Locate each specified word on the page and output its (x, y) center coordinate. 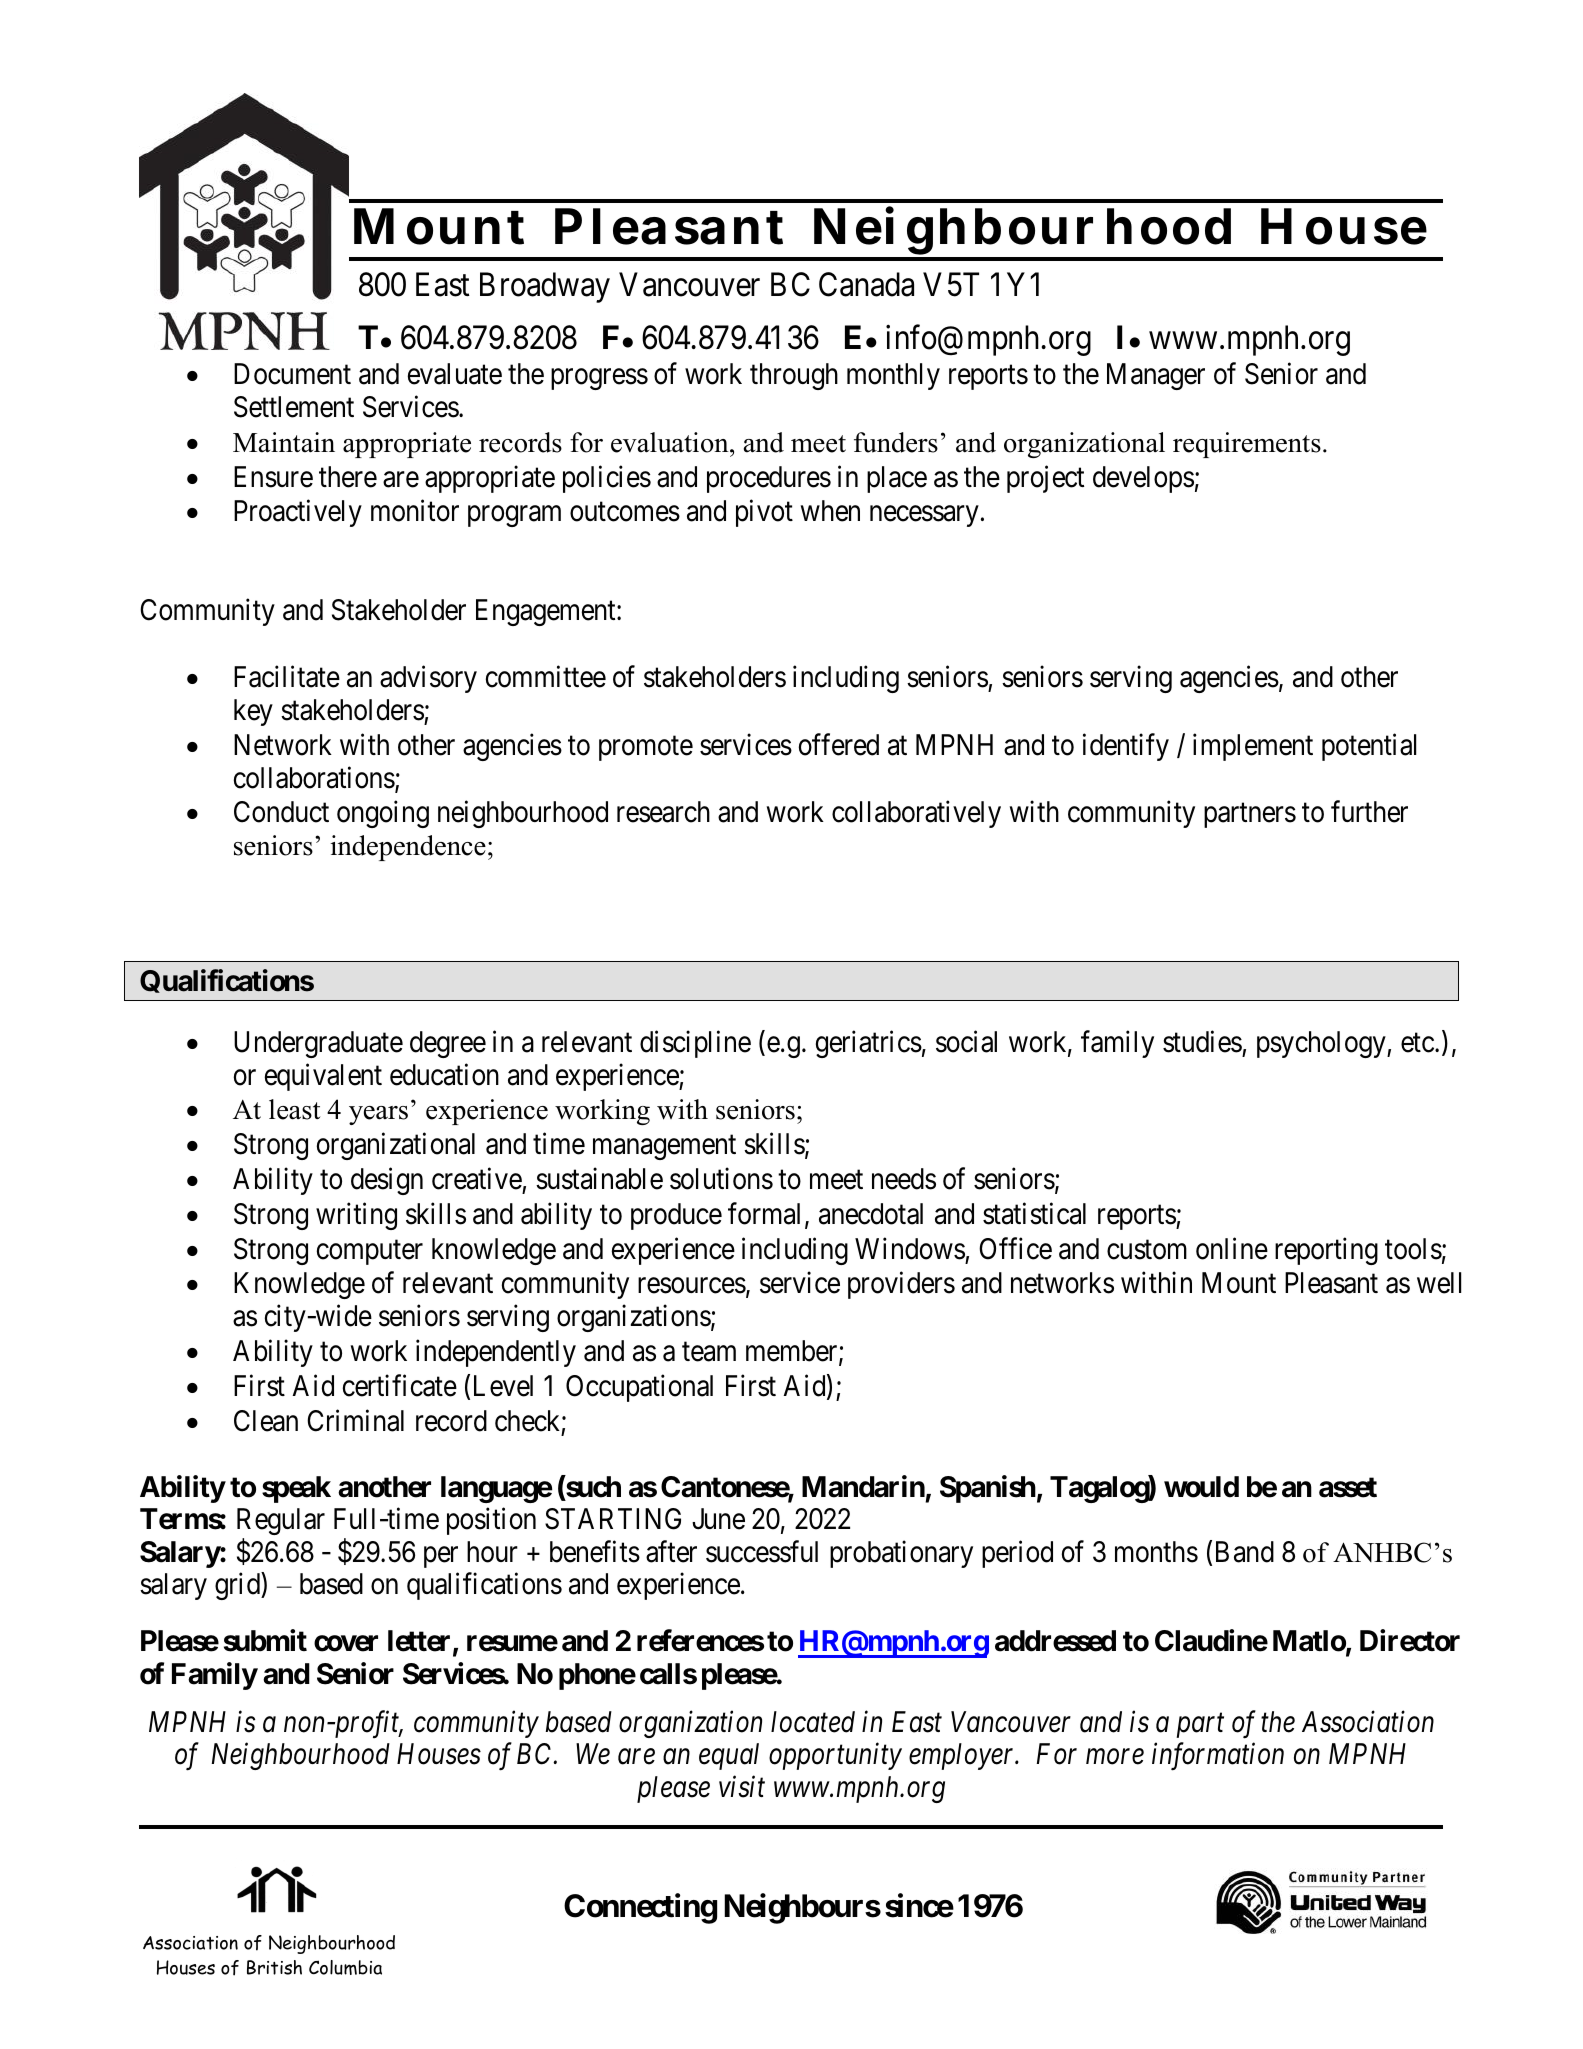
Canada (866, 284)
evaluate (455, 374)
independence (408, 848)
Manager (1156, 376)
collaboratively (916, 814)
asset (1348, 1487)
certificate (400, 1385)
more (1115, 1757)
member (793, 1352)
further (1369, 812)
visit (742, 1787)
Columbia (345, 1967)
